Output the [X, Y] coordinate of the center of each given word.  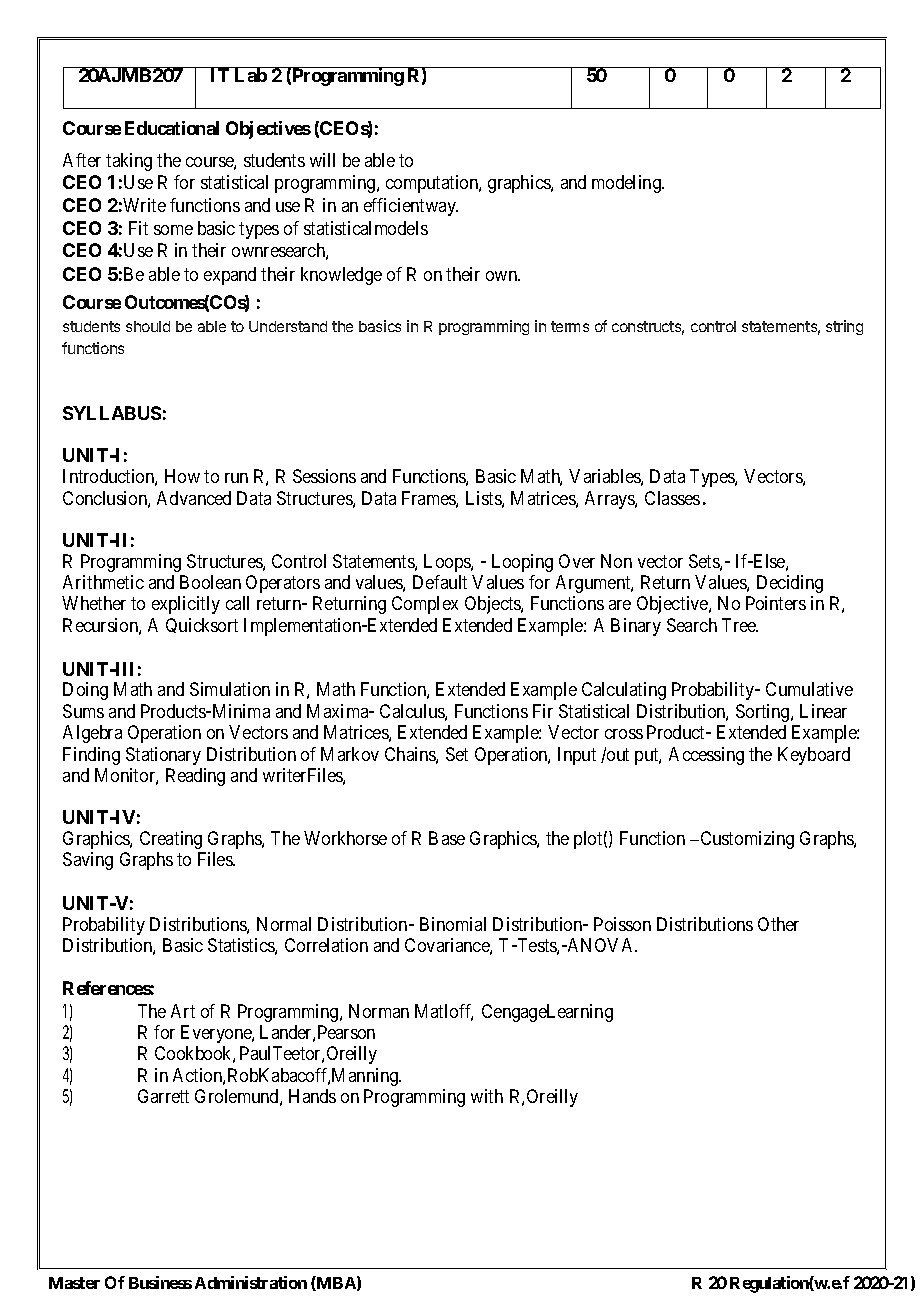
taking [129, 162]
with [487, 1096]
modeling [627, 184]
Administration [251, 1282]
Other [778, 924]
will [322, 160]
